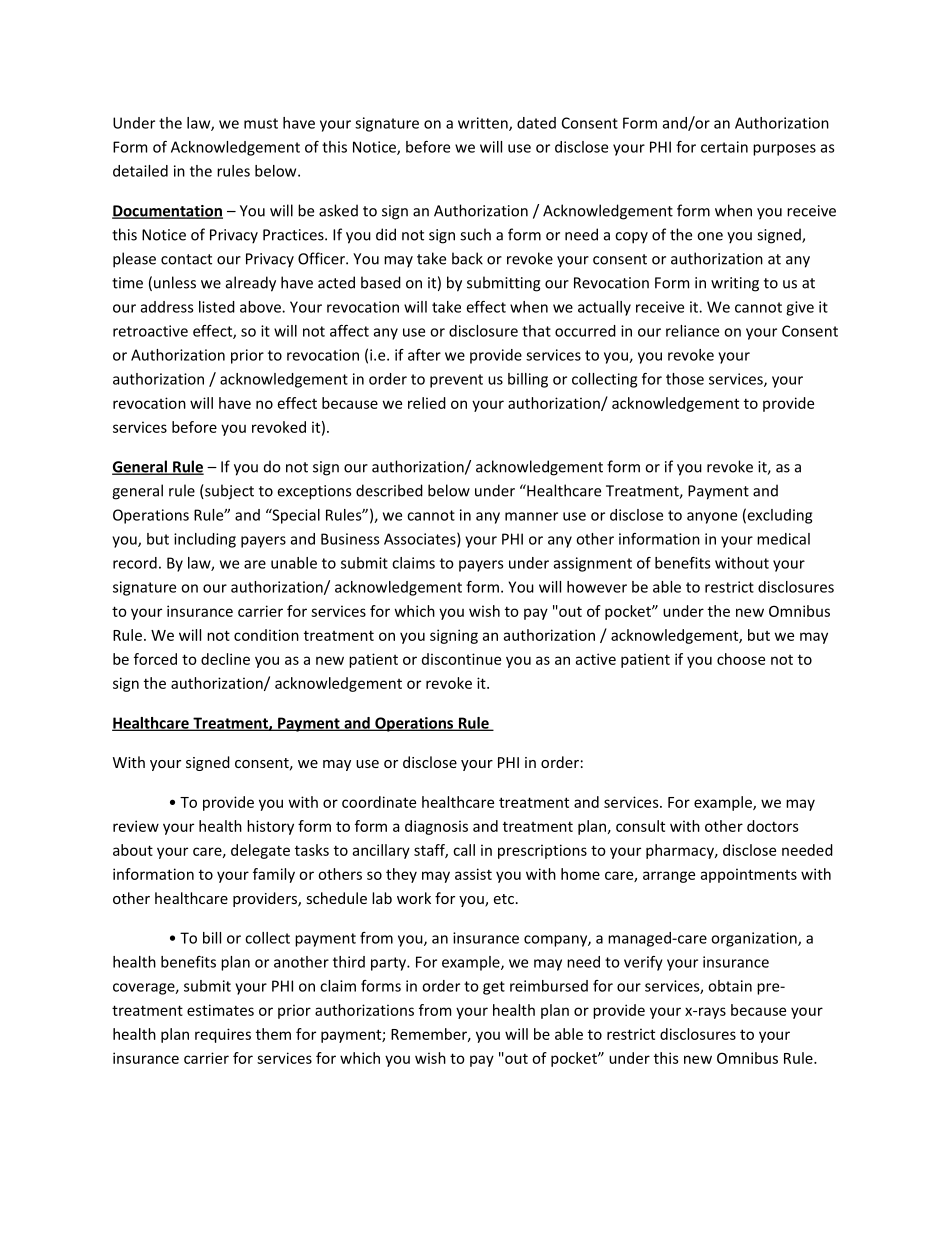 The image size is (952, 1233). I want to click on relied, so click(427, 403).
